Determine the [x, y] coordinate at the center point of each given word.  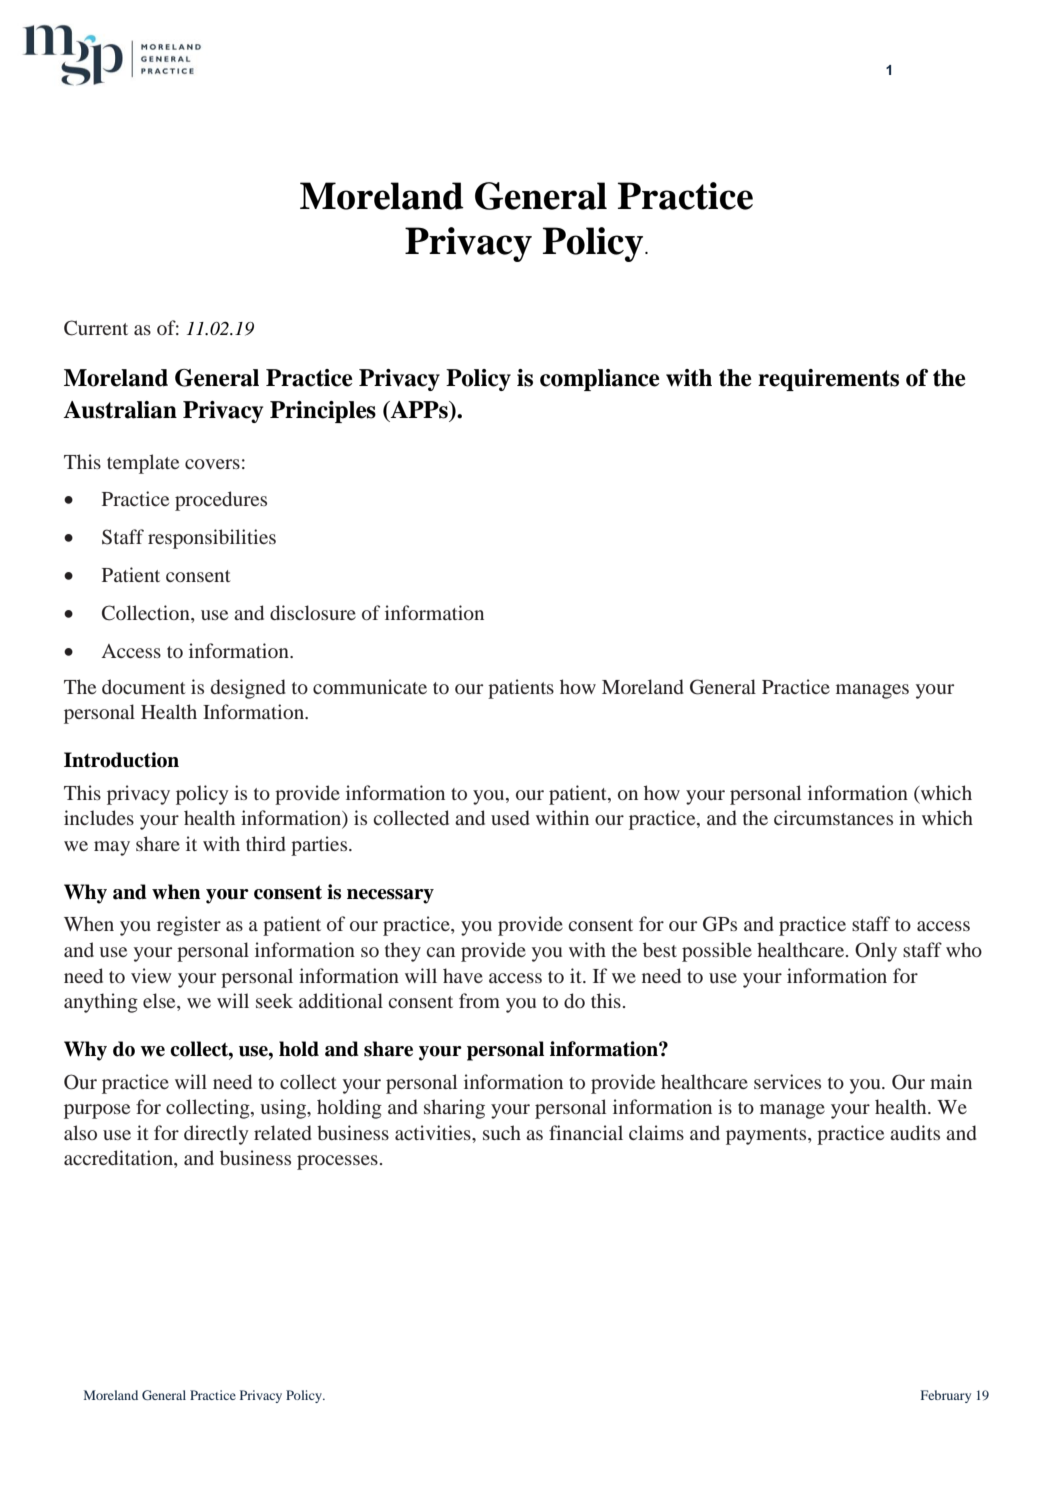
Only [876, 952]
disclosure [313, 612]
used [510, 817]
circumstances [833, 817]
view [151, 975]
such [502, 1132]
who [964, 949]
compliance [600, 380]
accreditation [119, 1159]
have [463, 975]
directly [216, 1135]
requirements [828, 380]
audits [915, 1132]
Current [96, 328]
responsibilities [212, 539]
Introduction [121, 760]
